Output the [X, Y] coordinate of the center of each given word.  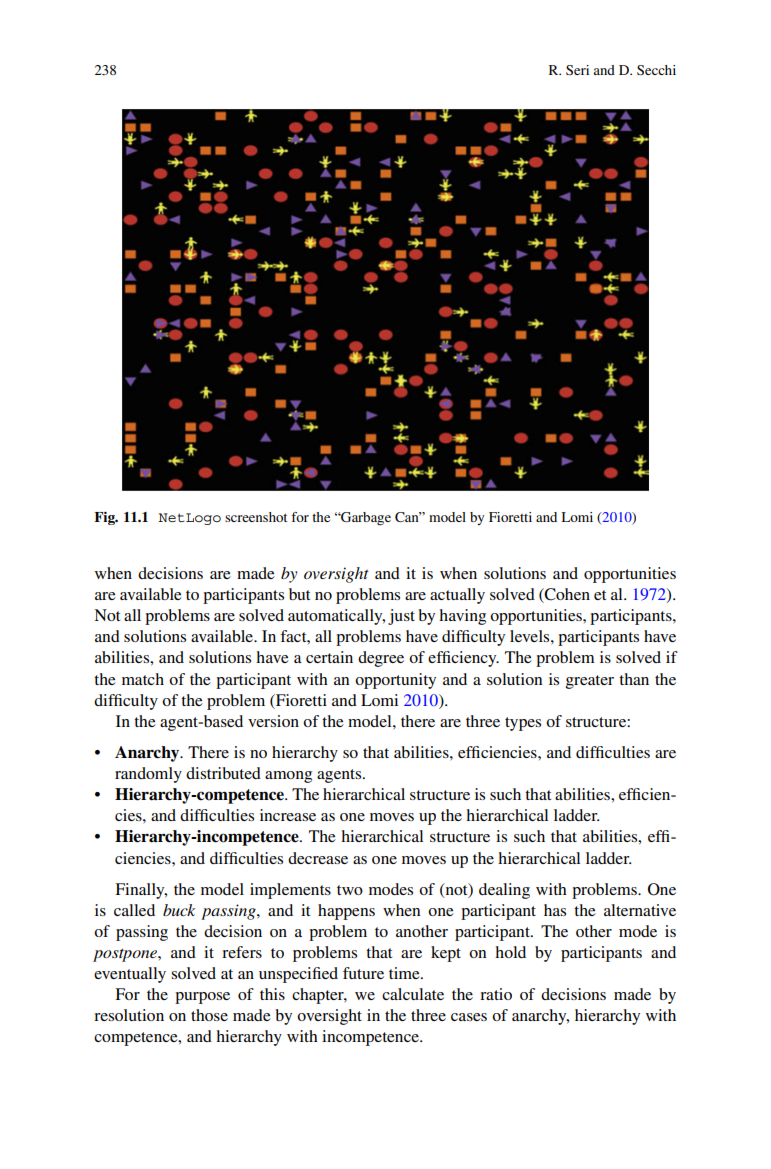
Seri [577, 70]
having [462, 617]
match [143, 679]
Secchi [656, 70]
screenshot [256, 517]
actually [457, 596]
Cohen [566, 595]
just [401, 617]
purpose [202, 998]
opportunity [395, 681]
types [523, 724]
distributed [223, 773]
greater [590, 682]
